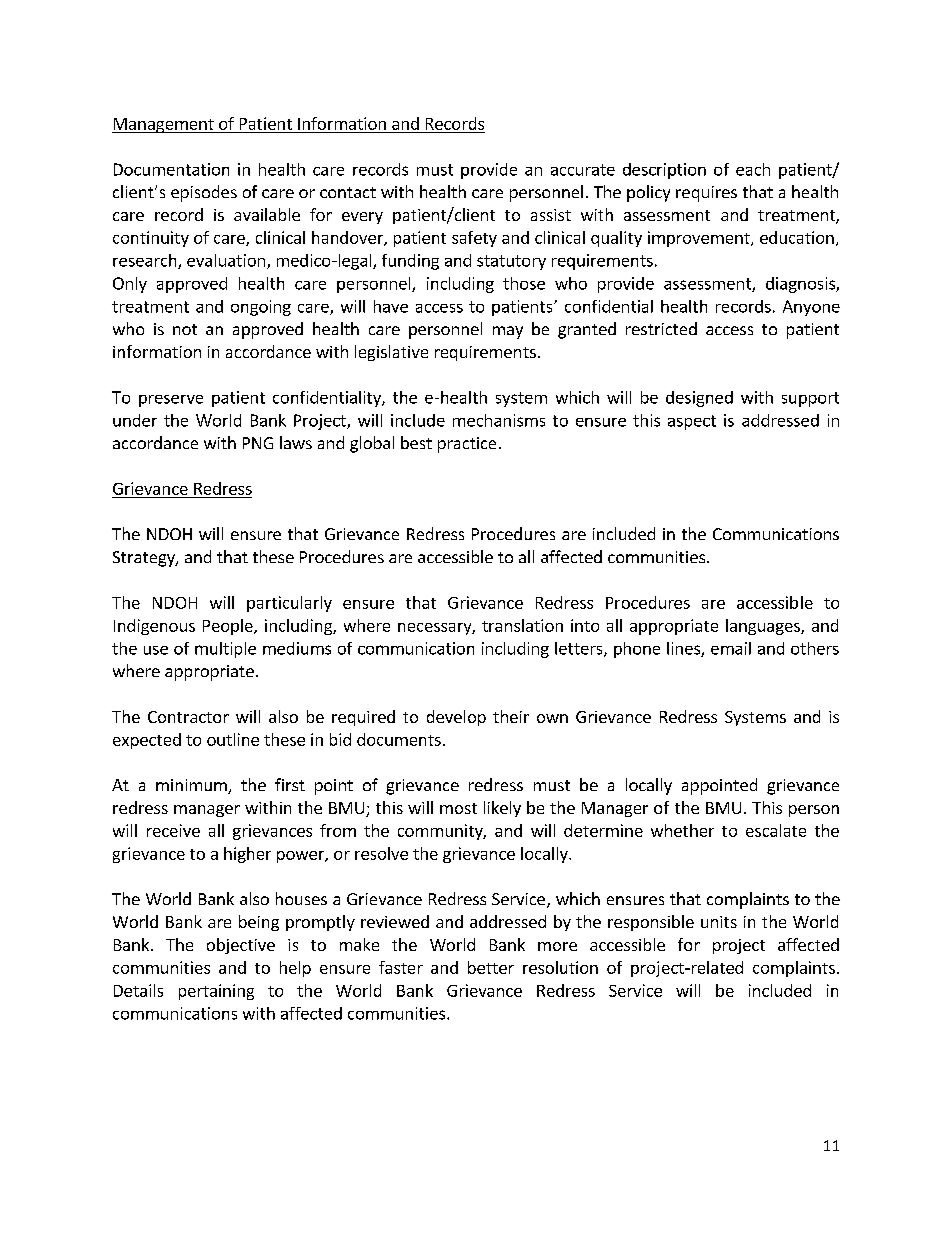  Describe the element at coordinates (753, 169) in the page. I see `each` at that location.
